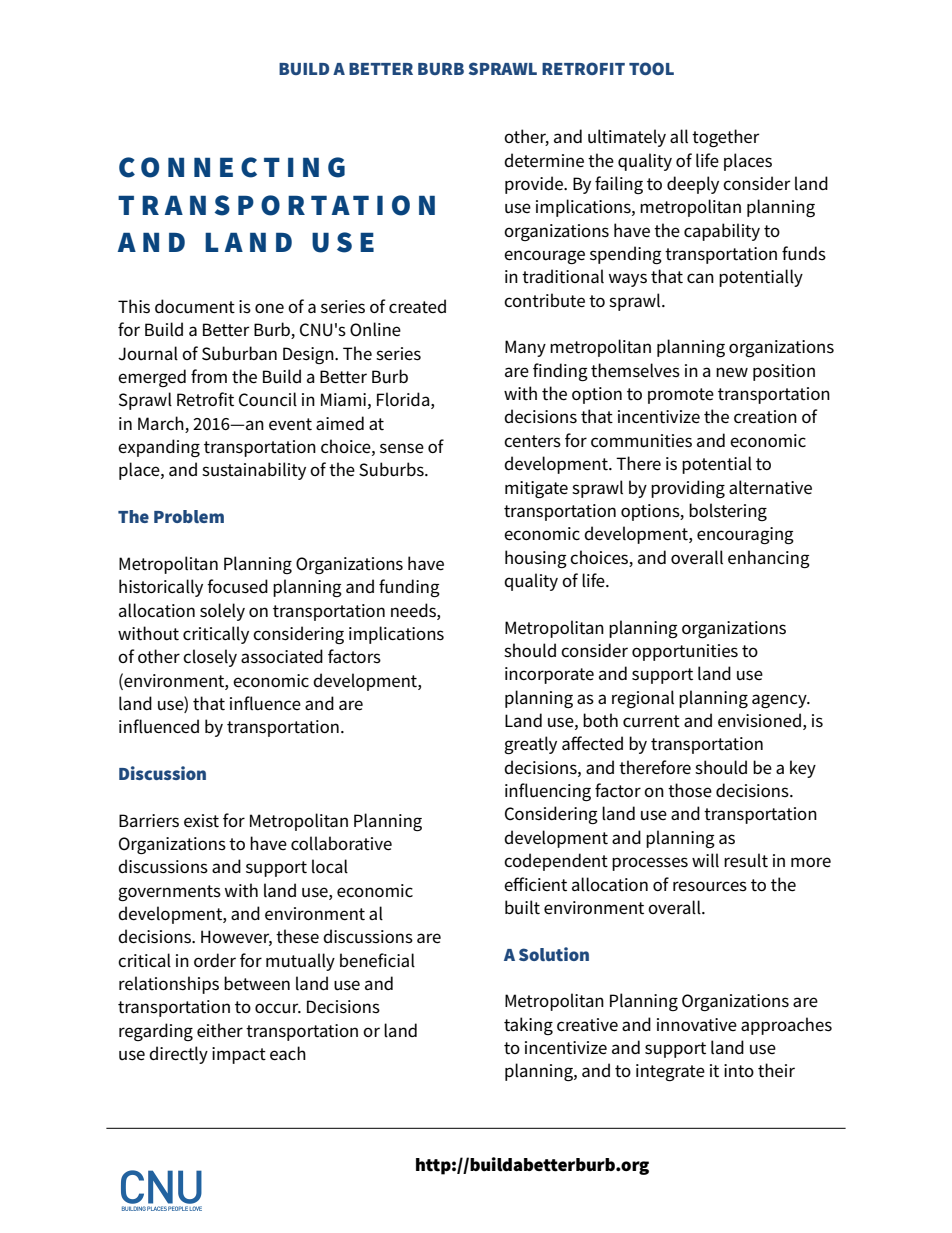  Describe the element at coordinates (769, 559) in the document. I see `enhancing` at that location.
